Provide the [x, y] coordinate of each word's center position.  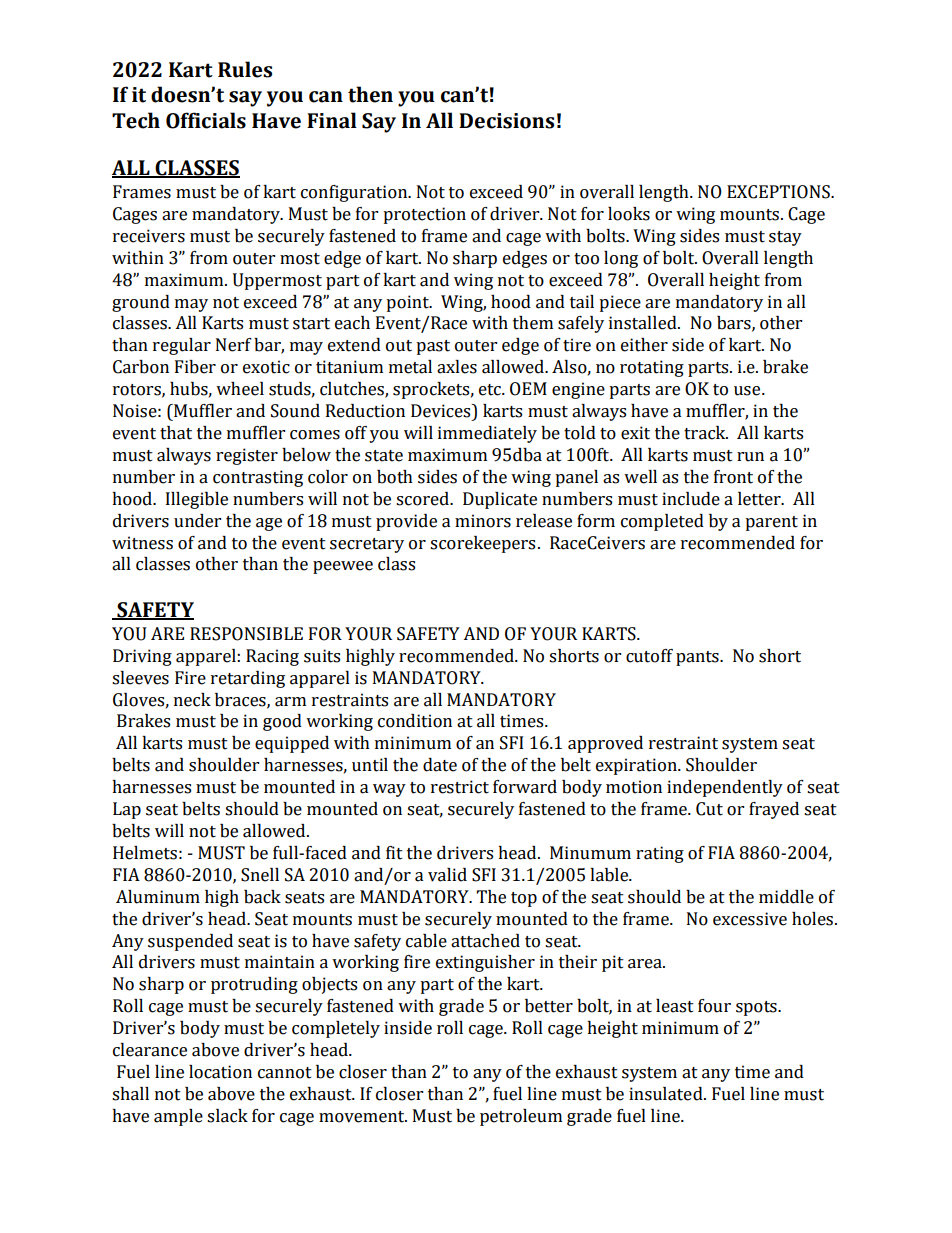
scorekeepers [482, 544]
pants [698, 658]
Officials [206, 120]
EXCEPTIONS [779, 192]
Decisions [506, 121]
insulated [667, 1094]
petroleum [521, 1117]
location [220, 1072]
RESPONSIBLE [246, 634]
